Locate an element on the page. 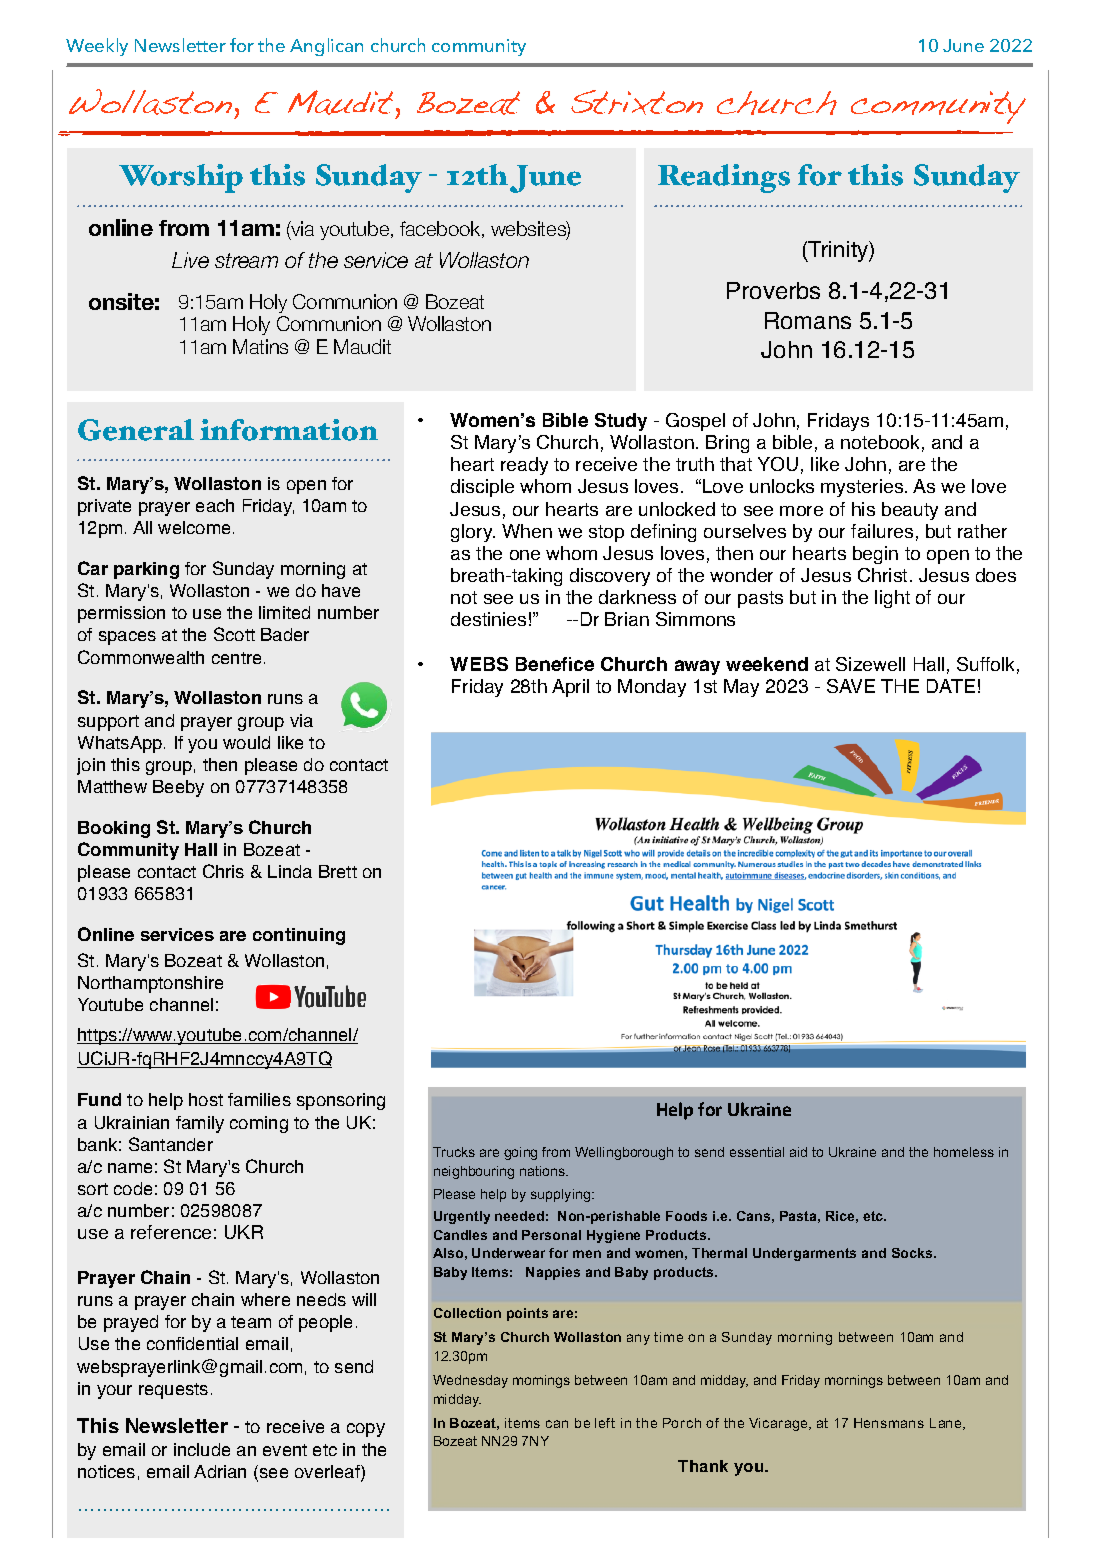  facebook is located at coordinates (441, 229).
